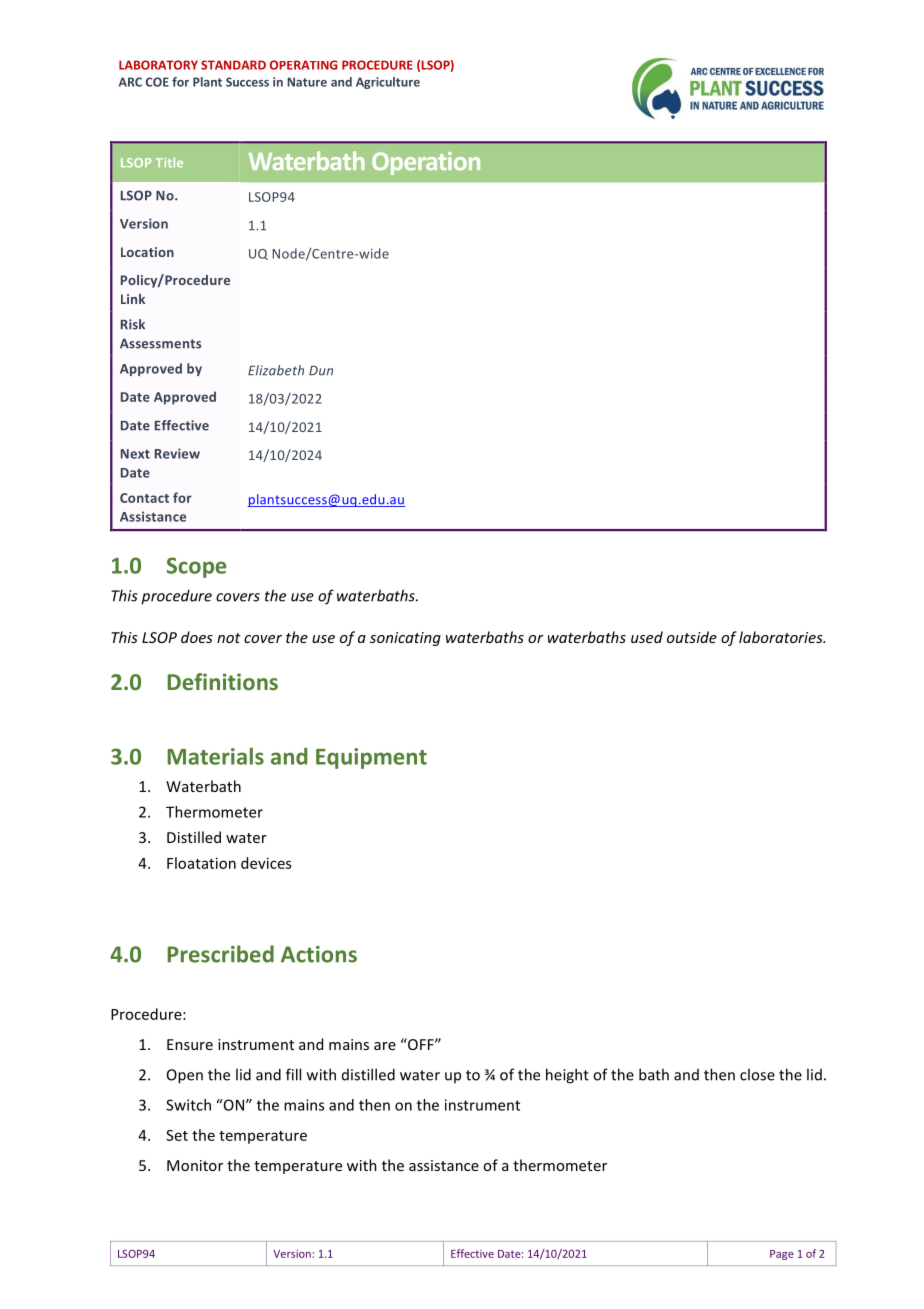 The image size is (924, 1309). Describe the element at coordinates (195, 1165) in the screenshot. I see `Monitor` at that location.
